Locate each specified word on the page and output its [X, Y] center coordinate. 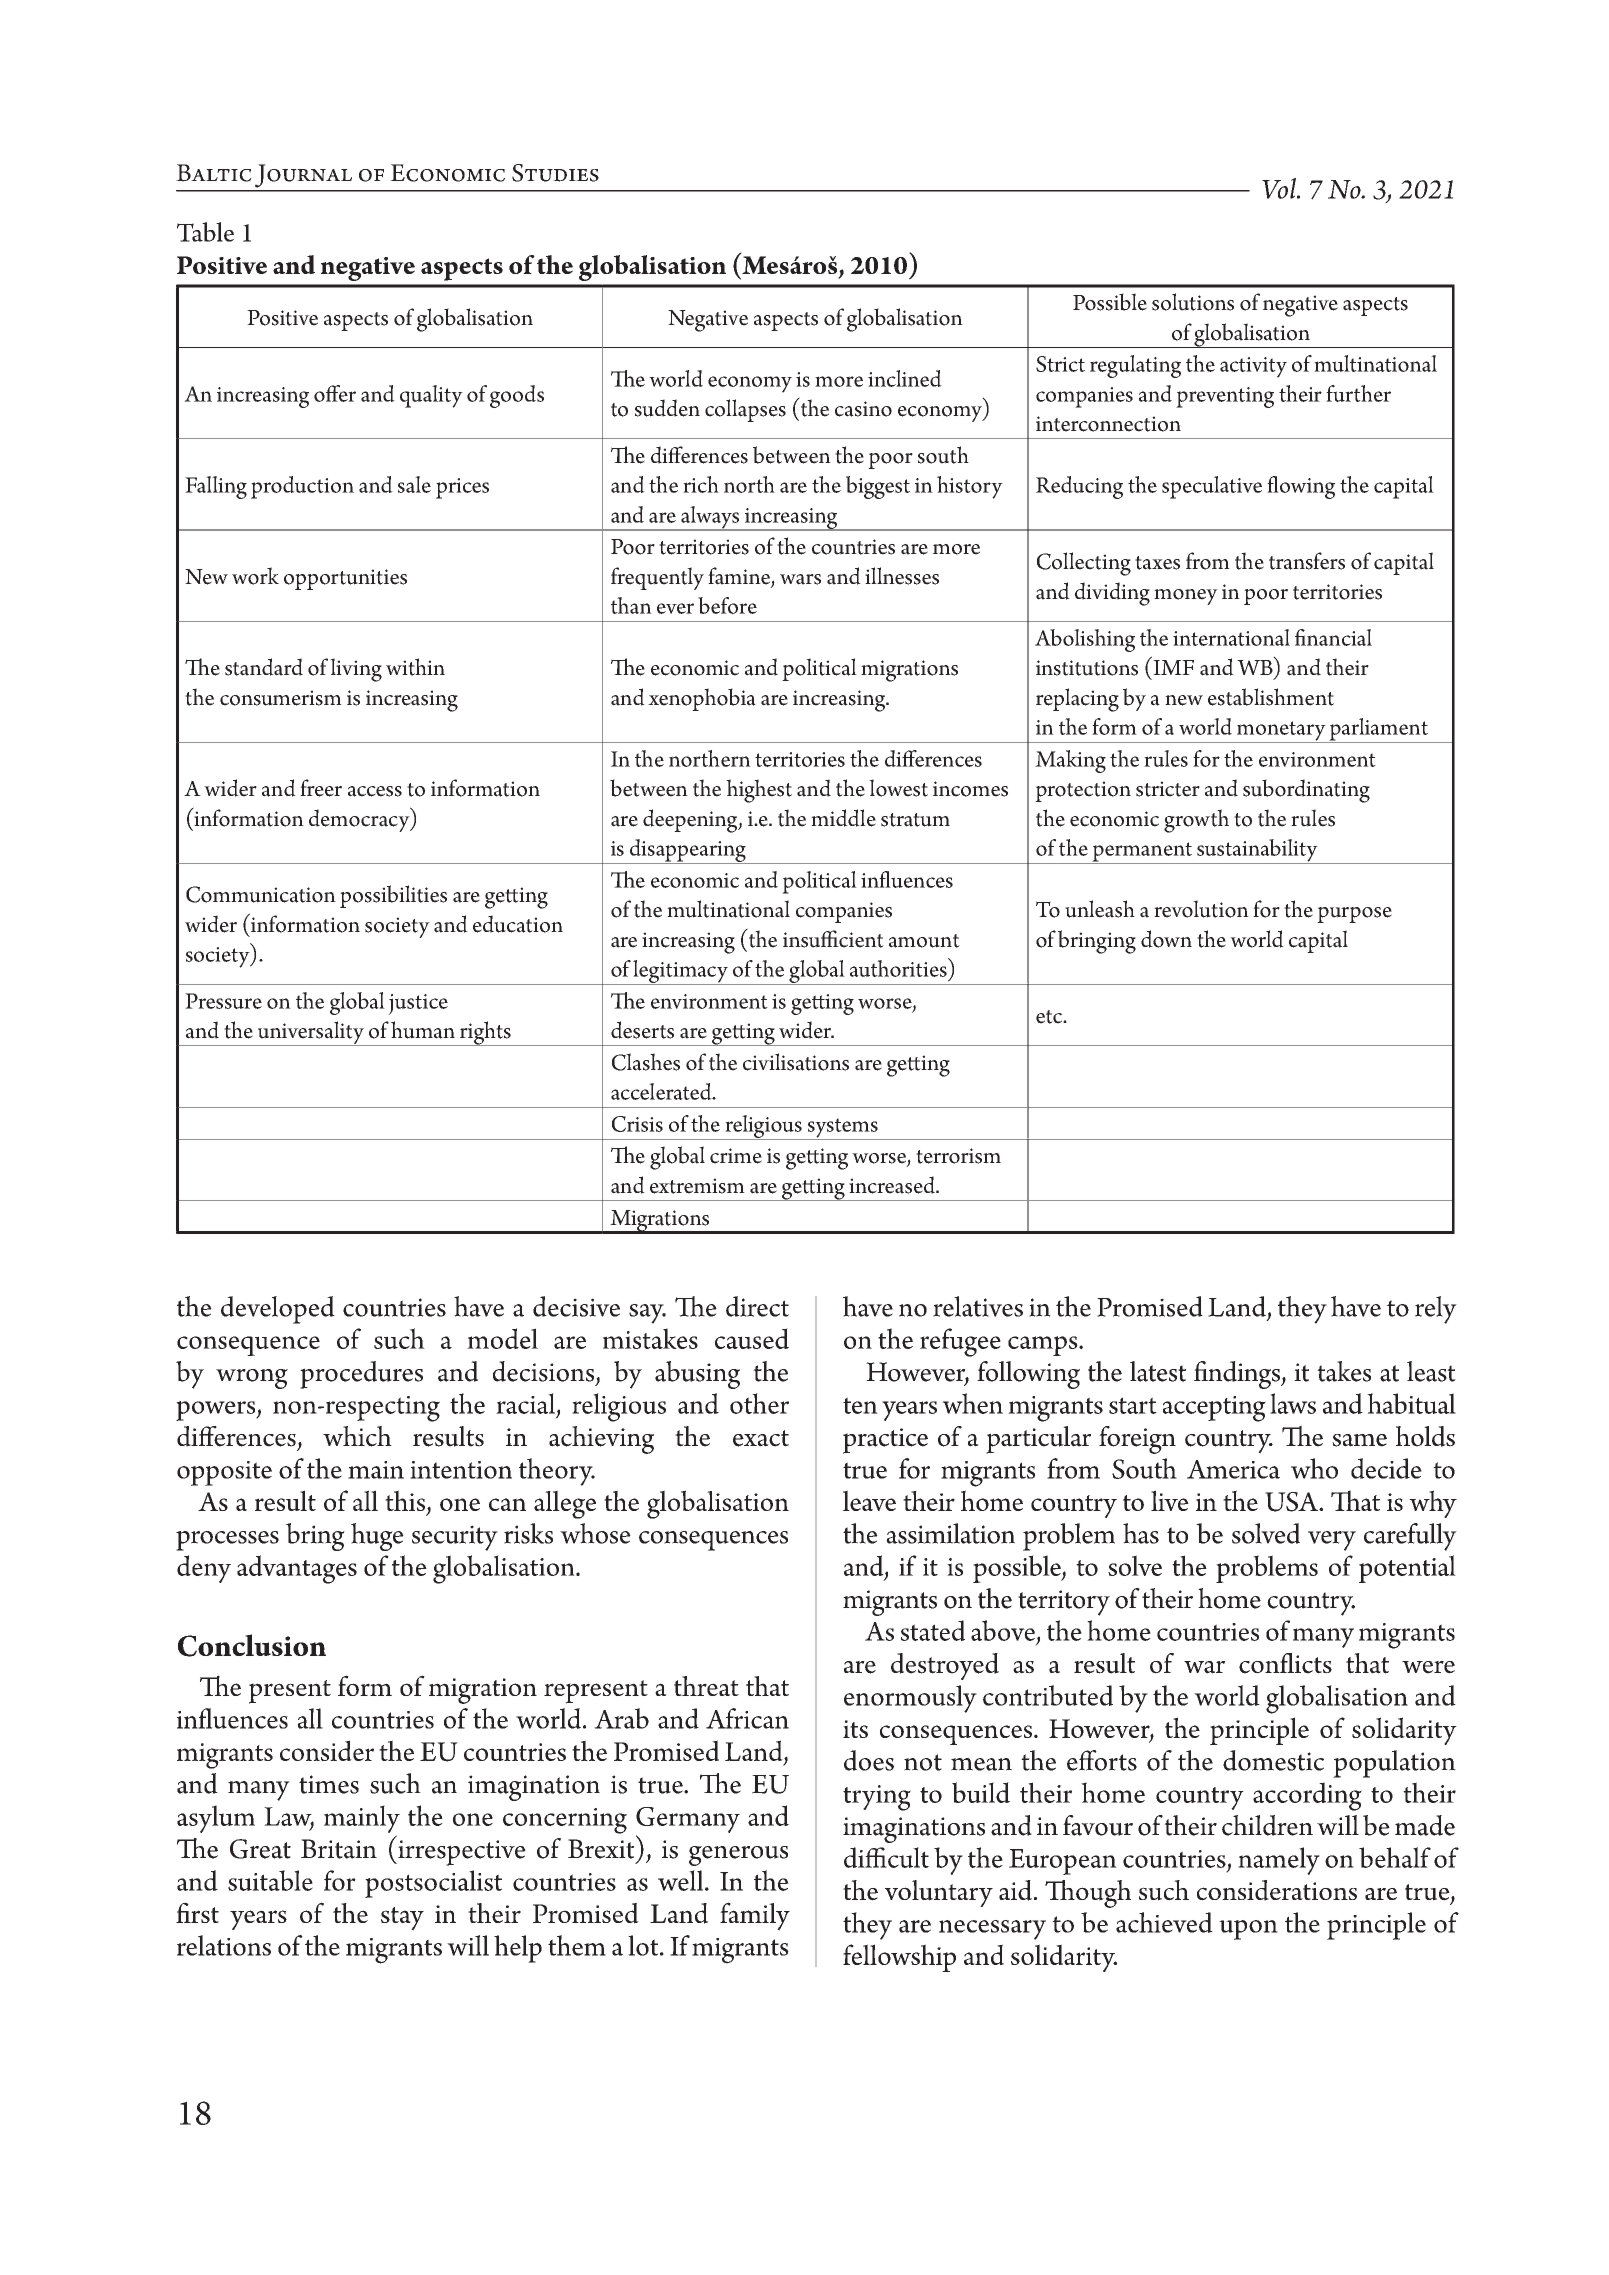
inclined [905, 378]
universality [311, 1033]
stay [402, 1919]
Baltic [214, 173]
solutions [1193, 302]
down [1166, 939]
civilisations [796, 1062]
